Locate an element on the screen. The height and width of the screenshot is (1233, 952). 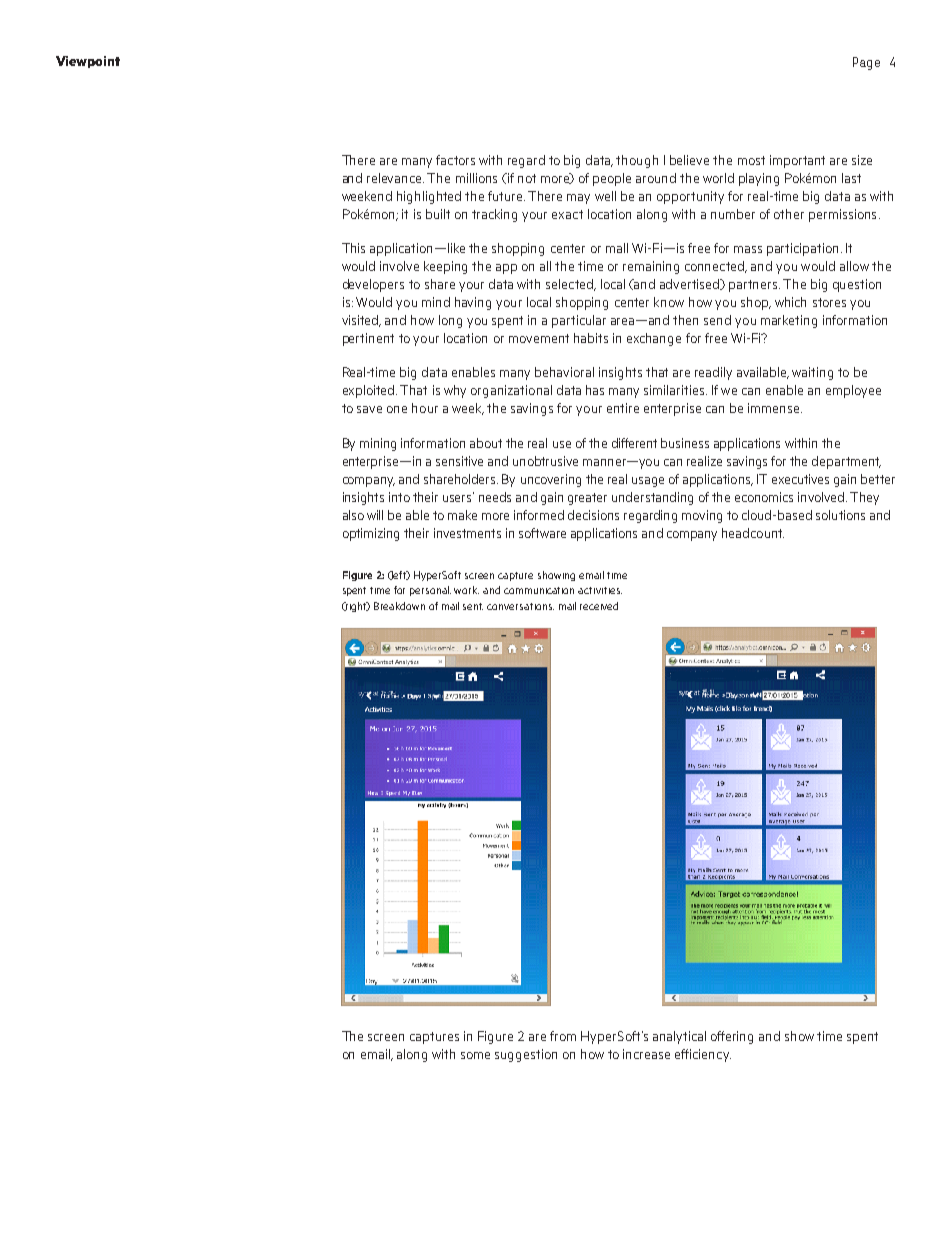
Viewpoint is located at coordinates (88, 62).
